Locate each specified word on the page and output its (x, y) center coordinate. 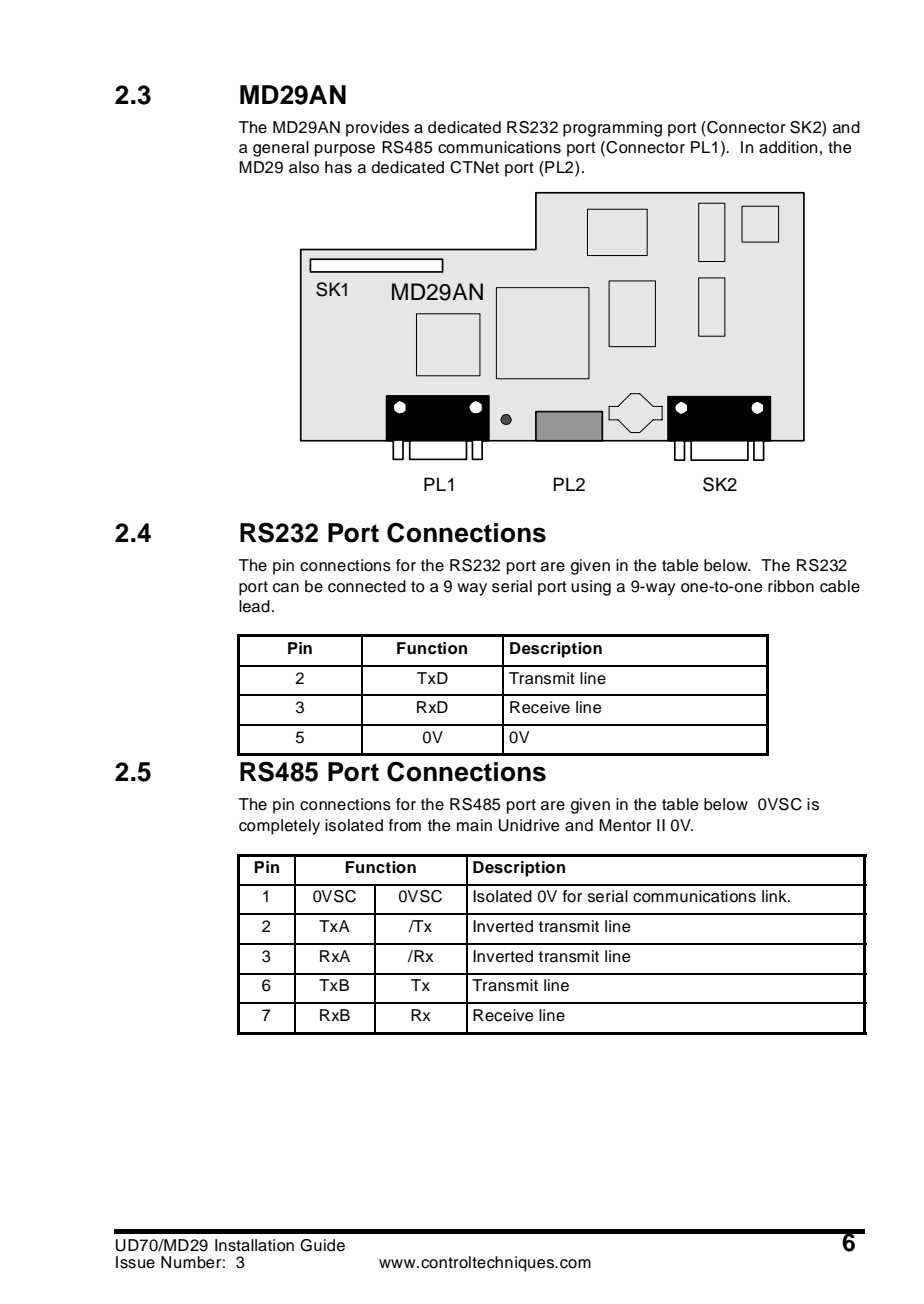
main (474, 825)
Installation (254, 1245)
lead (254, 606)
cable (840, 586)
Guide (322, 1245)
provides (377, 129)
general (281, 149)
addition (788, 147)
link (775, 896)
